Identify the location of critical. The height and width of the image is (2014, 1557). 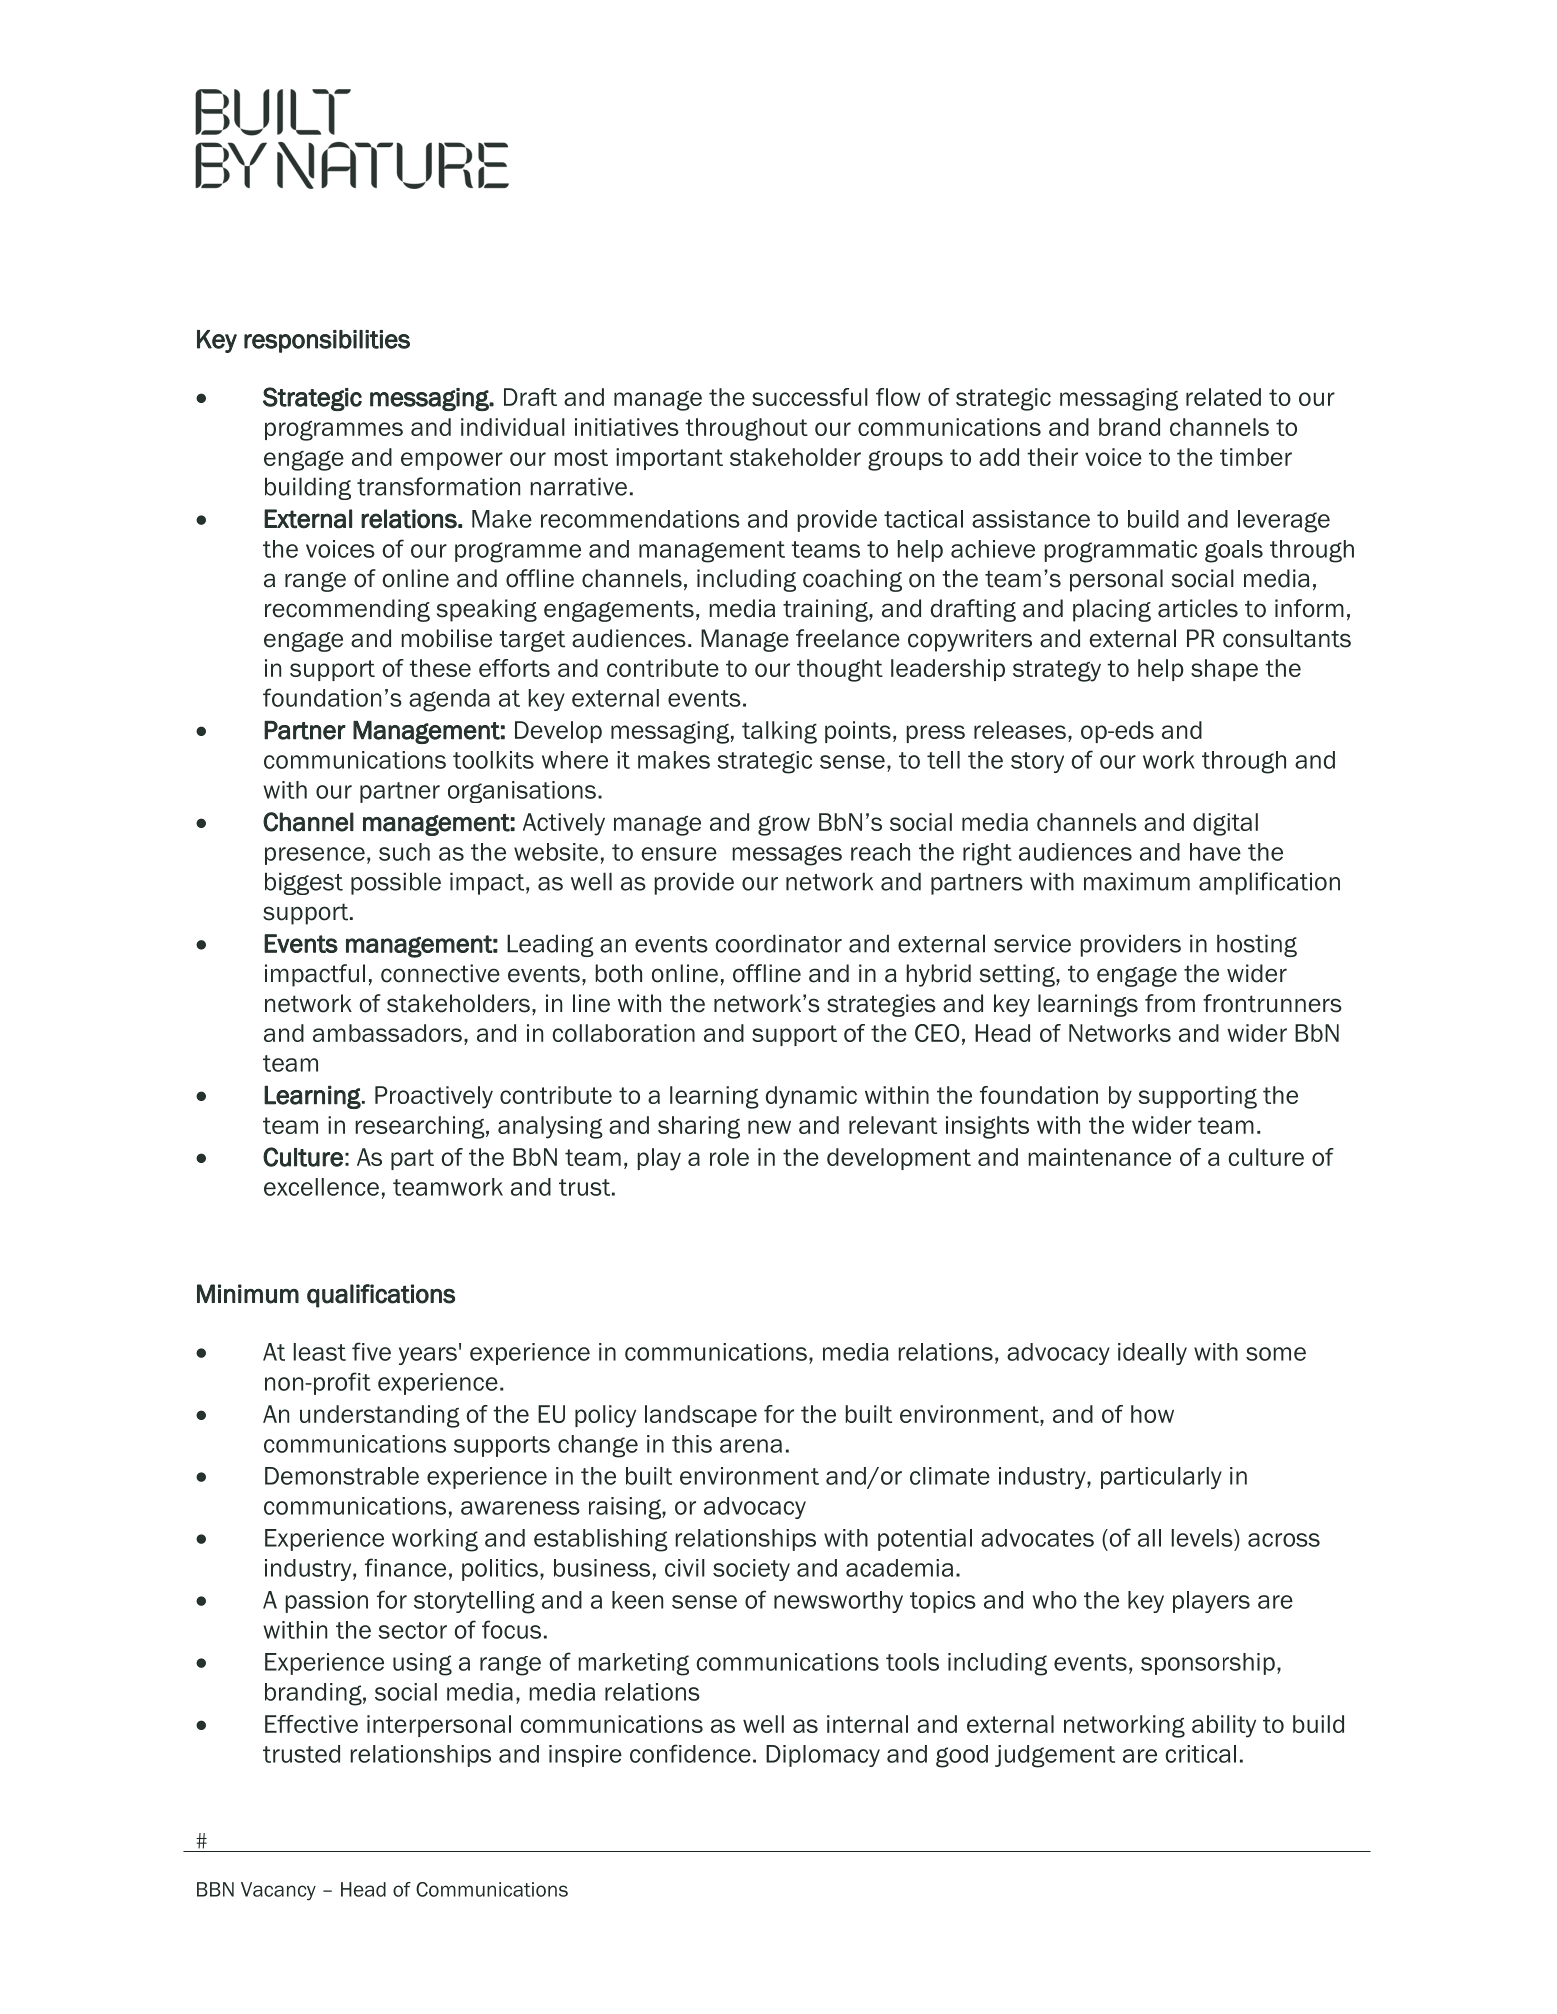
(1201, 1754).
